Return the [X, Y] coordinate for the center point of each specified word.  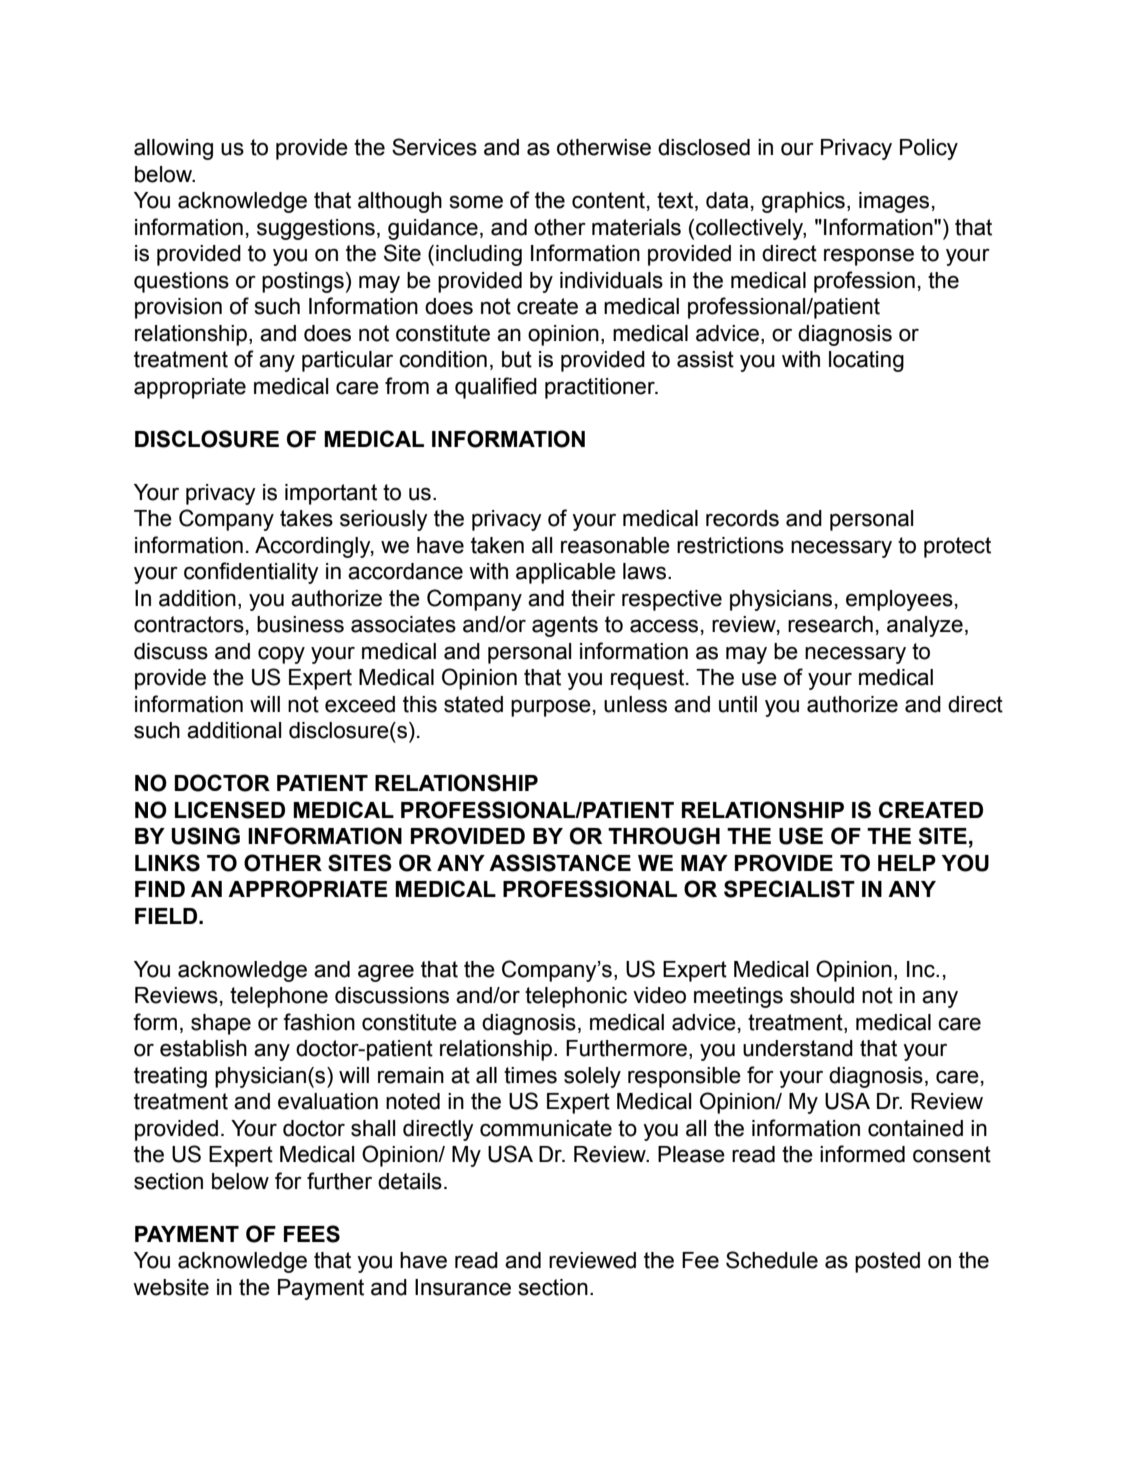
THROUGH [664, 836]
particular [347, 361]
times [530, 1075]
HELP [907, 863]
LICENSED [230, 810]
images [894, 202]
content [608, 200]
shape [221, 1024]
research [830, 624]
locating [866, 361]
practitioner [601, 388]
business [300, 624]
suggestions [316, 229]
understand [798, 1048]
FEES [312, 1234]
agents [565, 626]
